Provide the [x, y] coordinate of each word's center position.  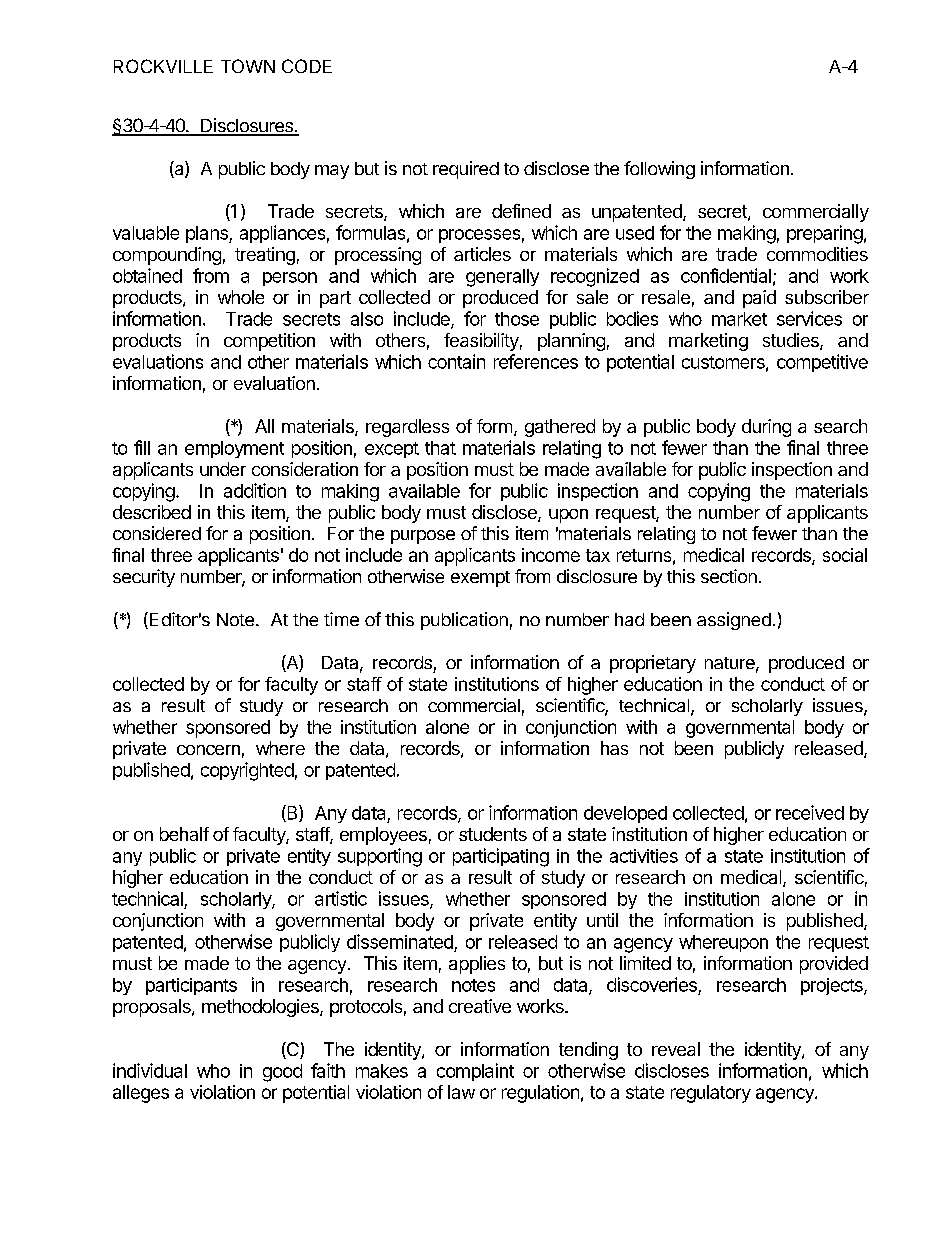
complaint [475, 1072]
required [466, 170]
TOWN [248, 66]
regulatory [711, 1094]
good [282, 1073]
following [659, 170]
